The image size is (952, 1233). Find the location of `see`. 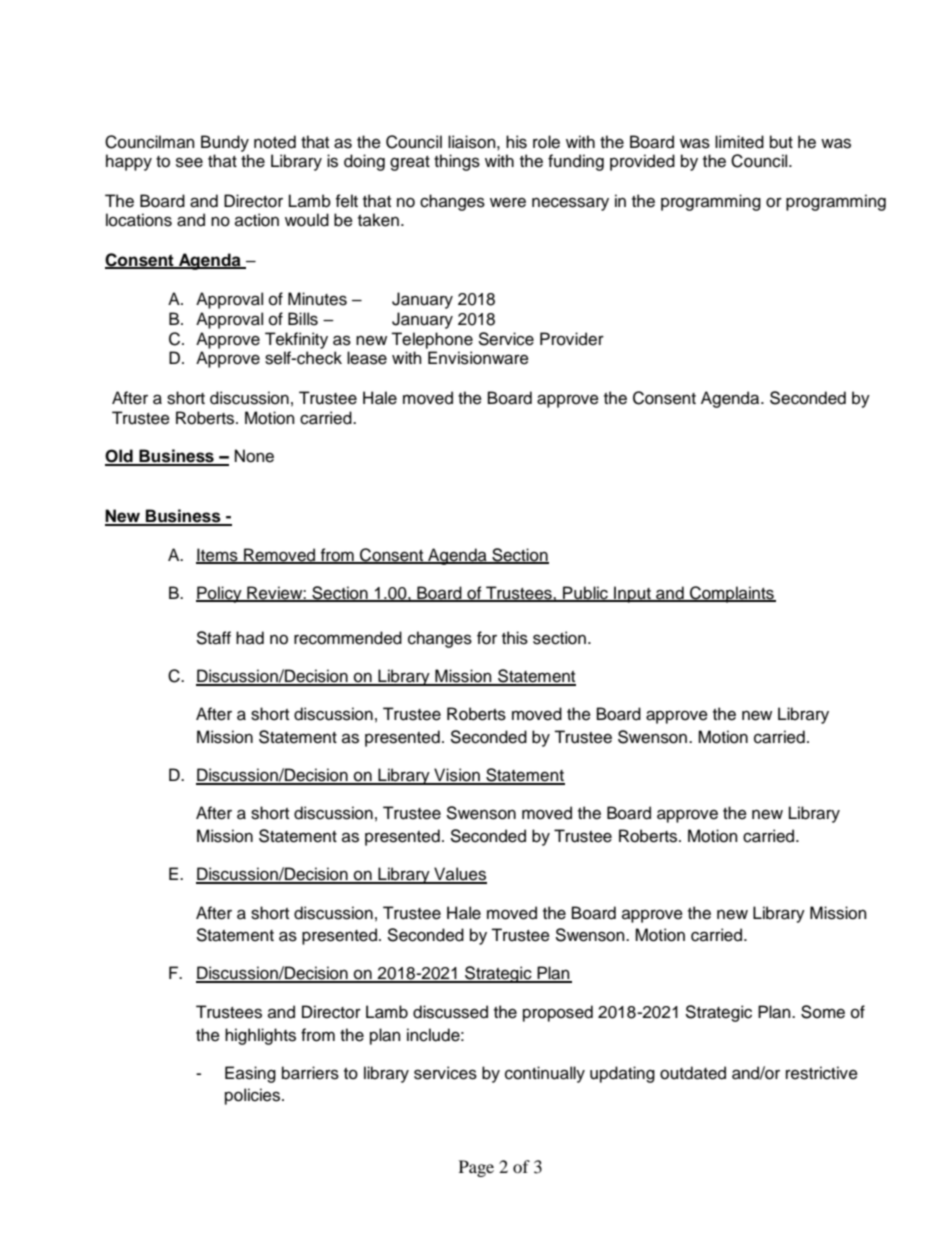

see is located at coordinates (189, 162).
